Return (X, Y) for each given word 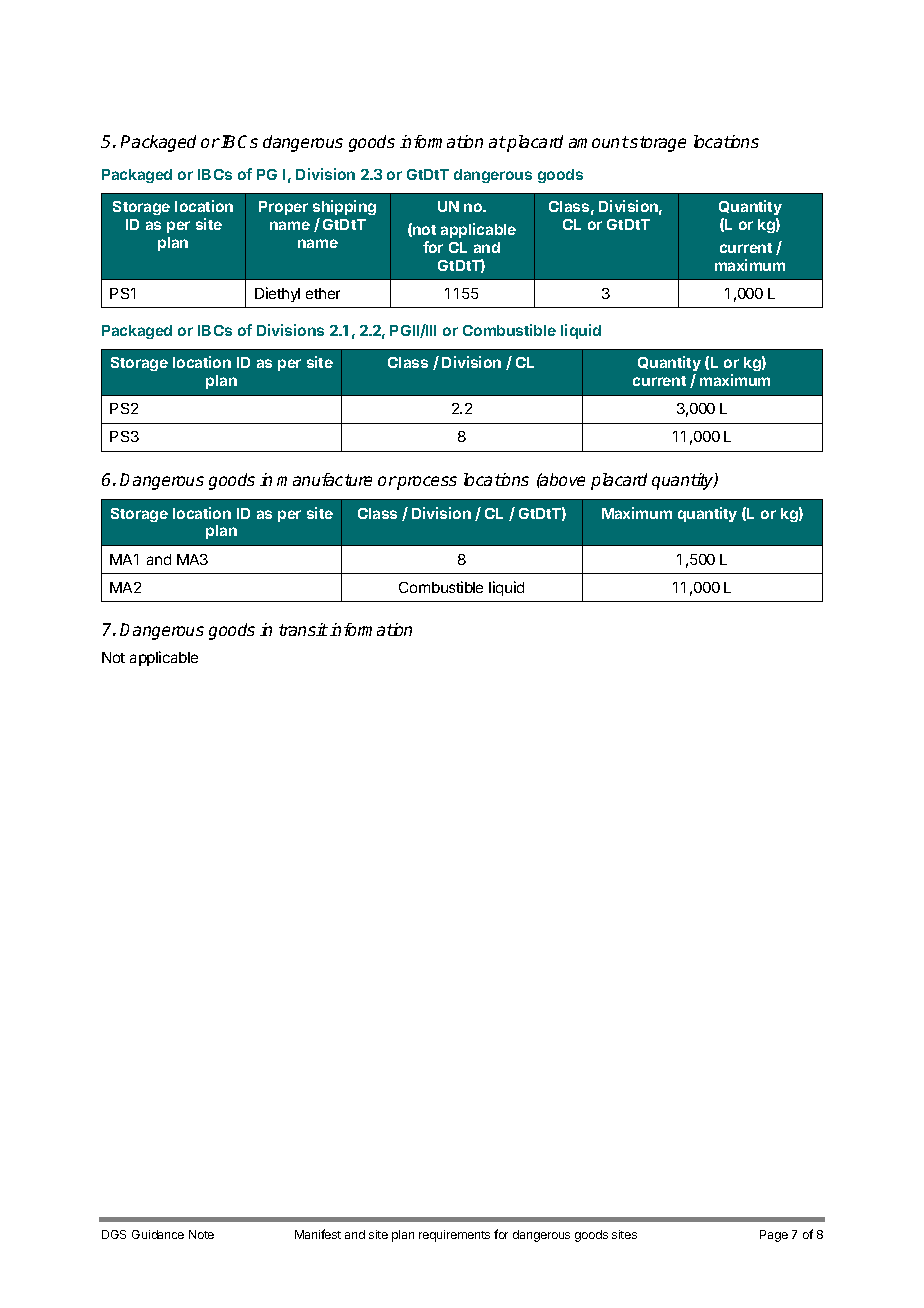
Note (201, 1234)
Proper (283, 208)
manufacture (324, 479)
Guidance (158, 1234)
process (426, 483)
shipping (344, 209)
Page (774, 1236)
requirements (454, 1236)
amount (599, 142)
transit (303, 629)
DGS (114, 1234)
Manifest (318, 1234)
